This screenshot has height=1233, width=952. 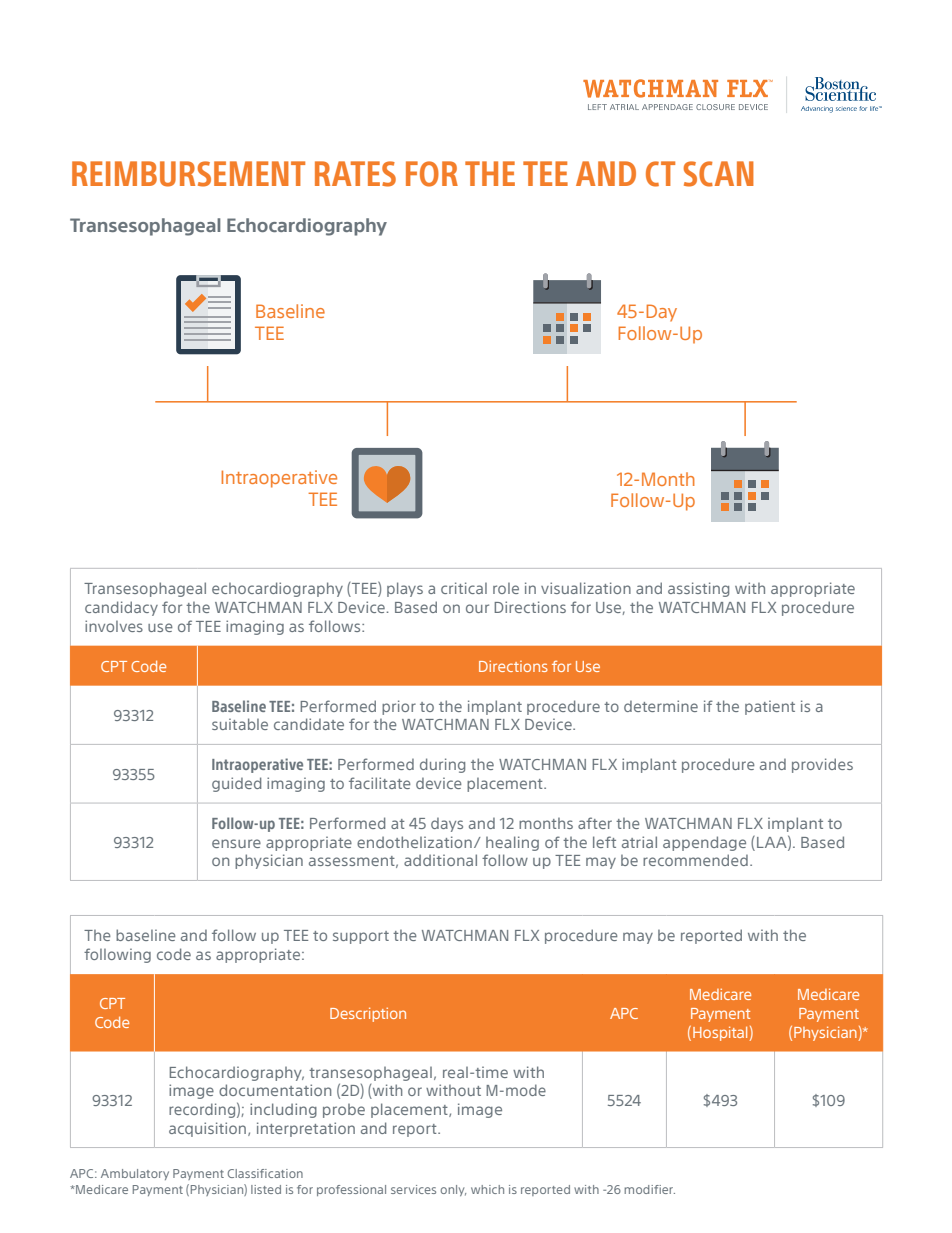 I want to click on critical, so click(x=464, y=588).
